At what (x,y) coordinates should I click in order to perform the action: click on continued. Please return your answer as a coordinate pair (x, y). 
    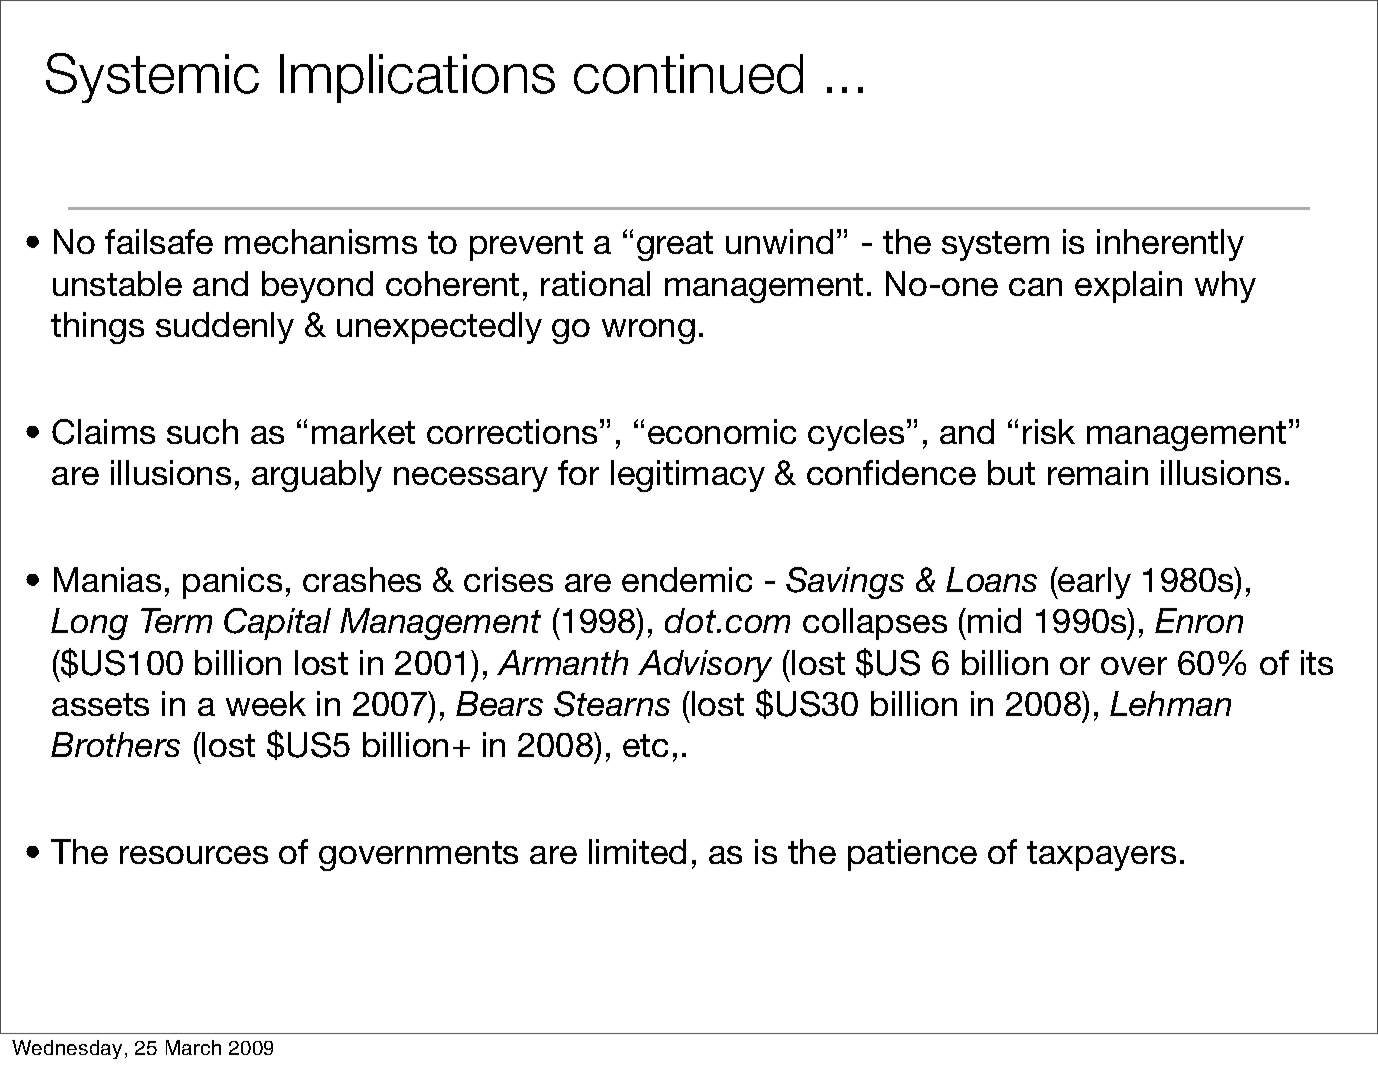
    Looking at the image, I should click on (688, 74).
